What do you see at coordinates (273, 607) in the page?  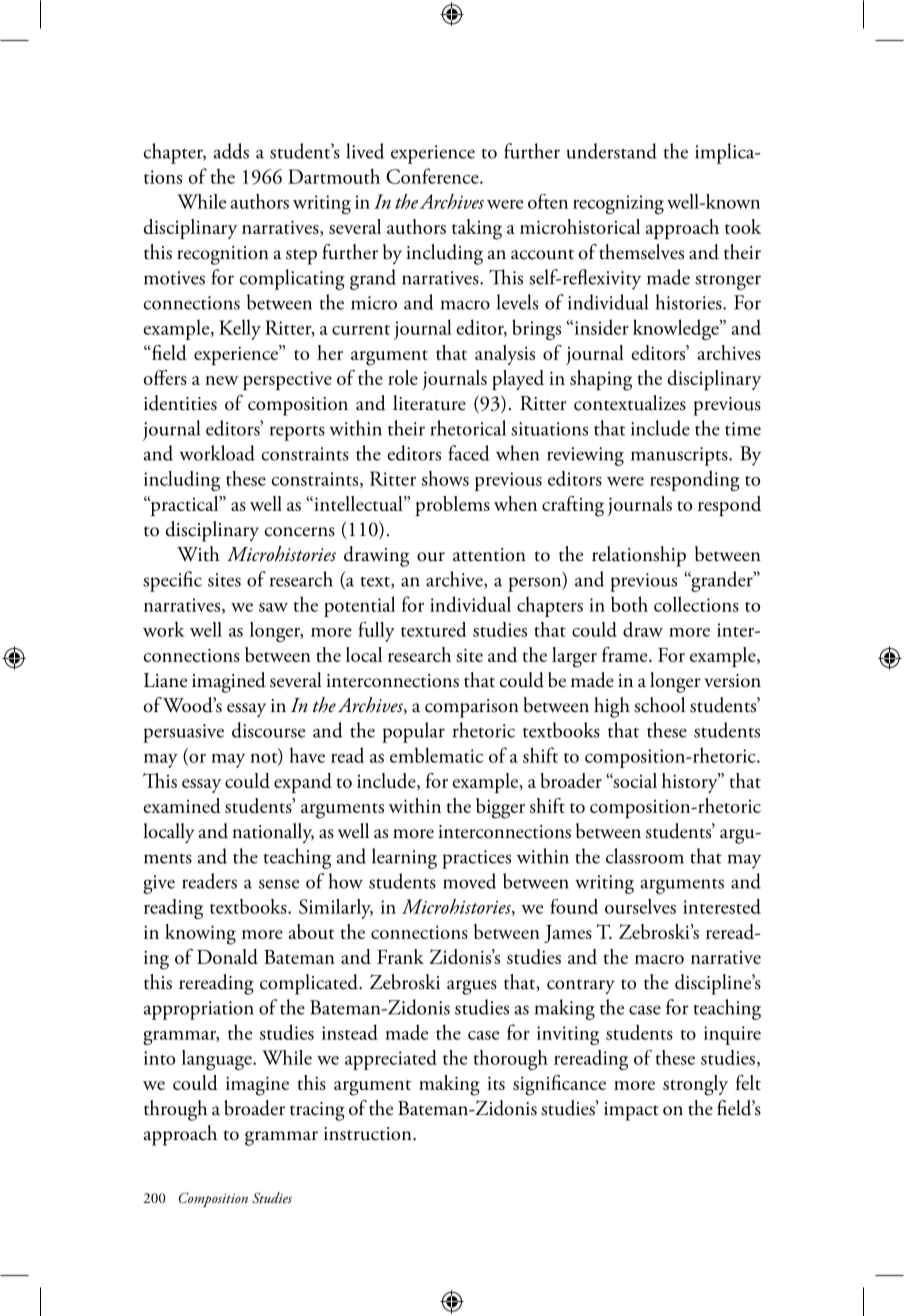 I see `saw` at bounding box center [273, 607].
